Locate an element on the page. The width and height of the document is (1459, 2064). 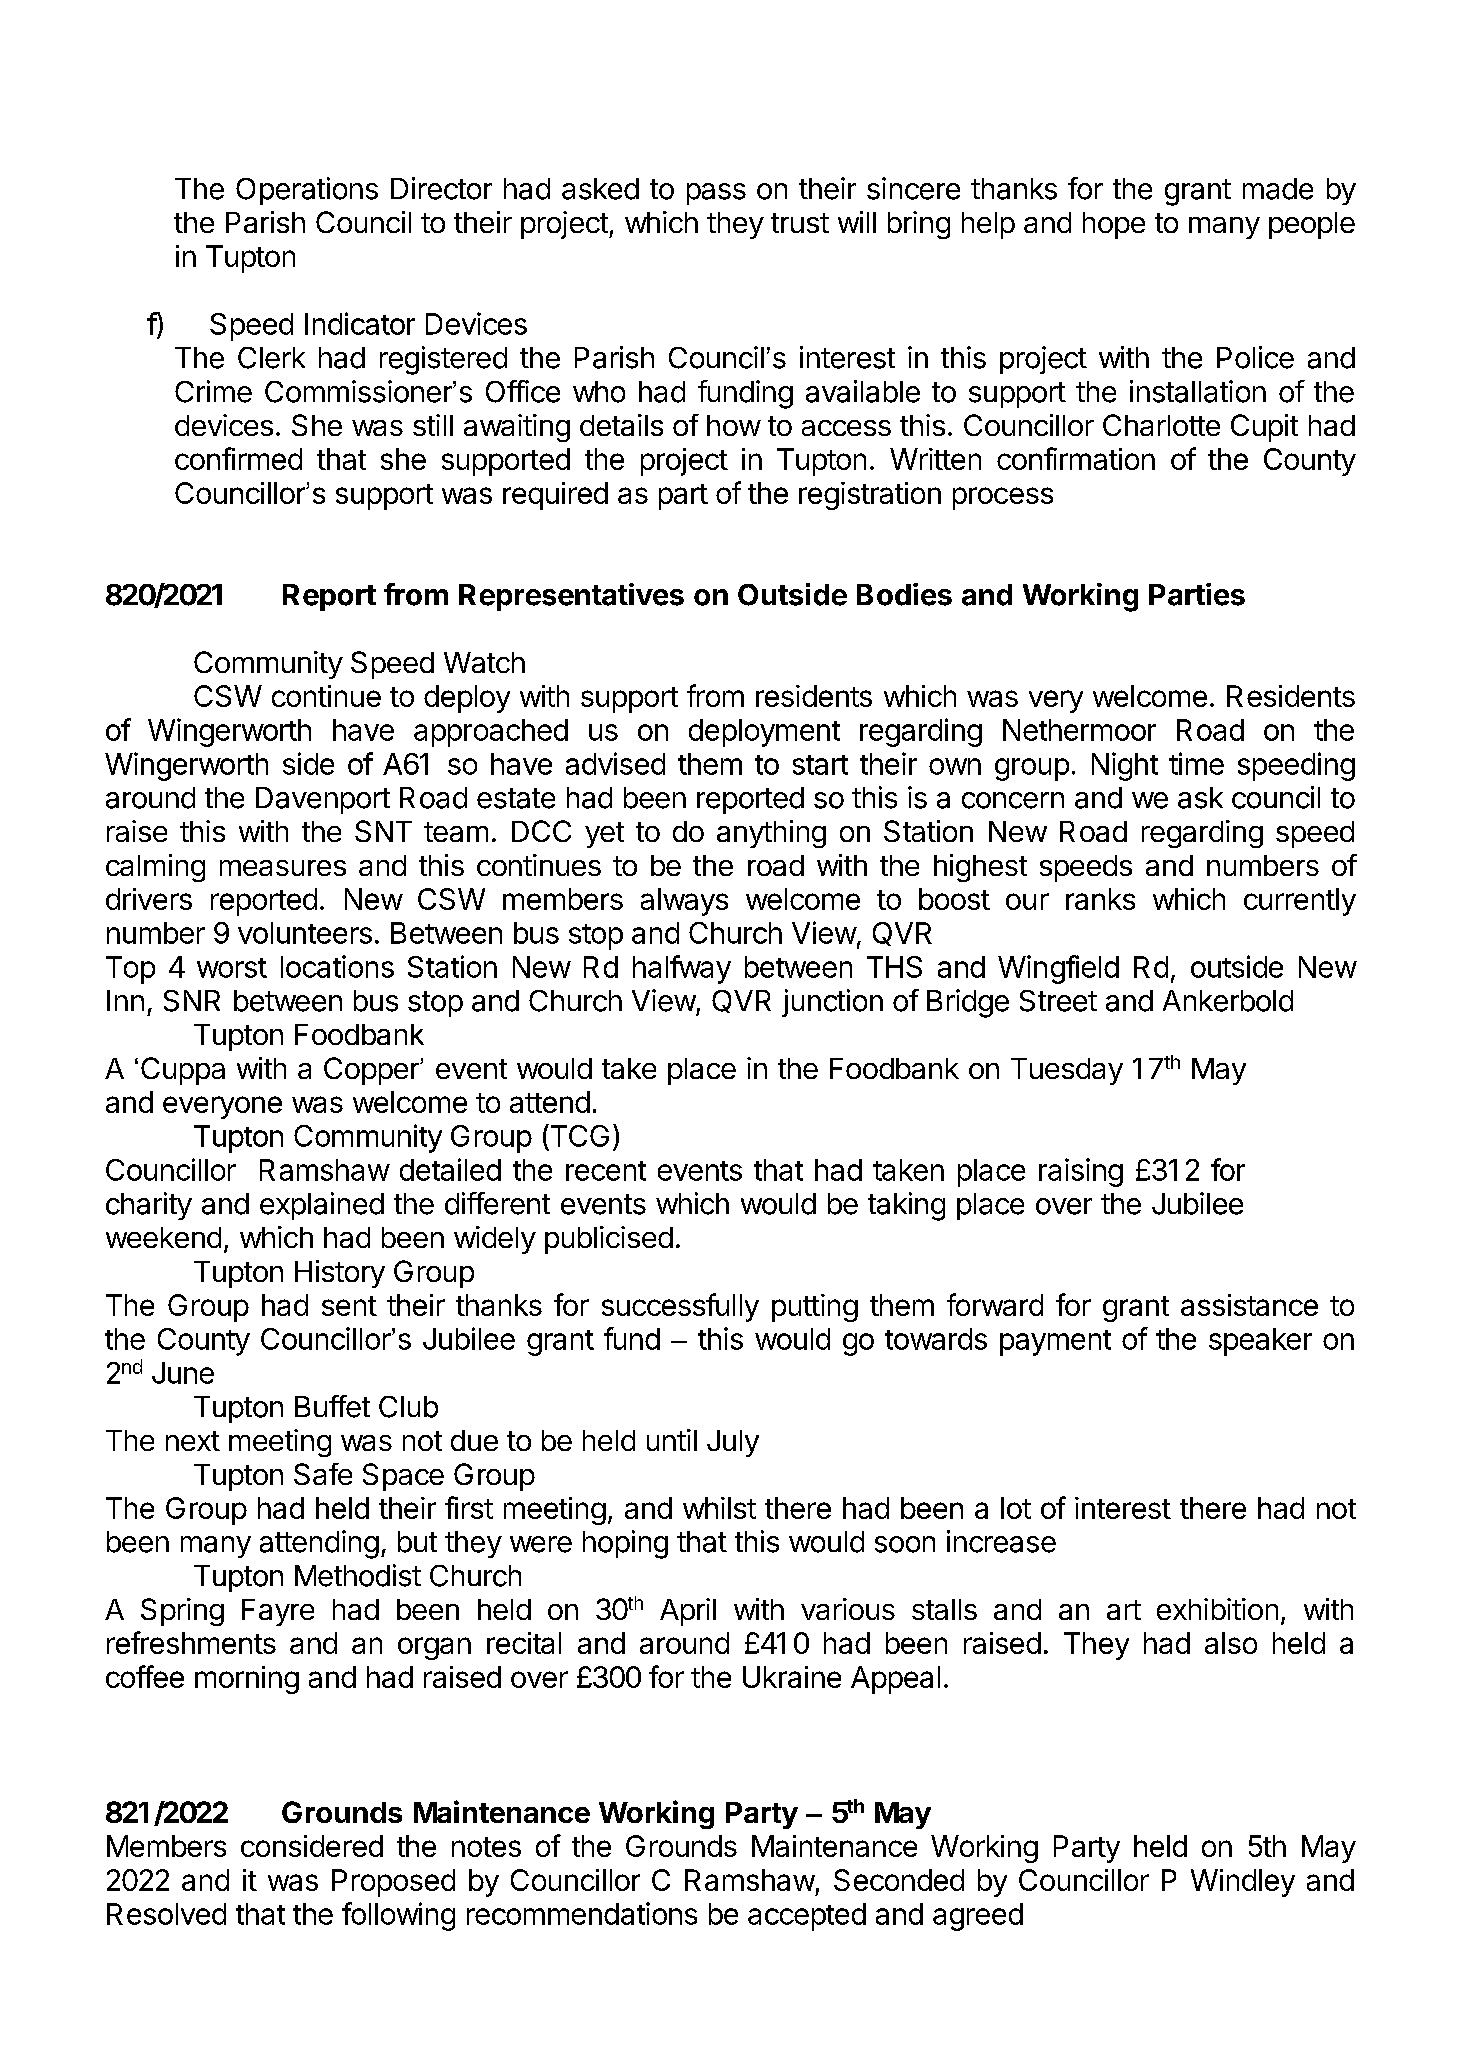
Tuesday is located at coordinates (1067, 1071).
